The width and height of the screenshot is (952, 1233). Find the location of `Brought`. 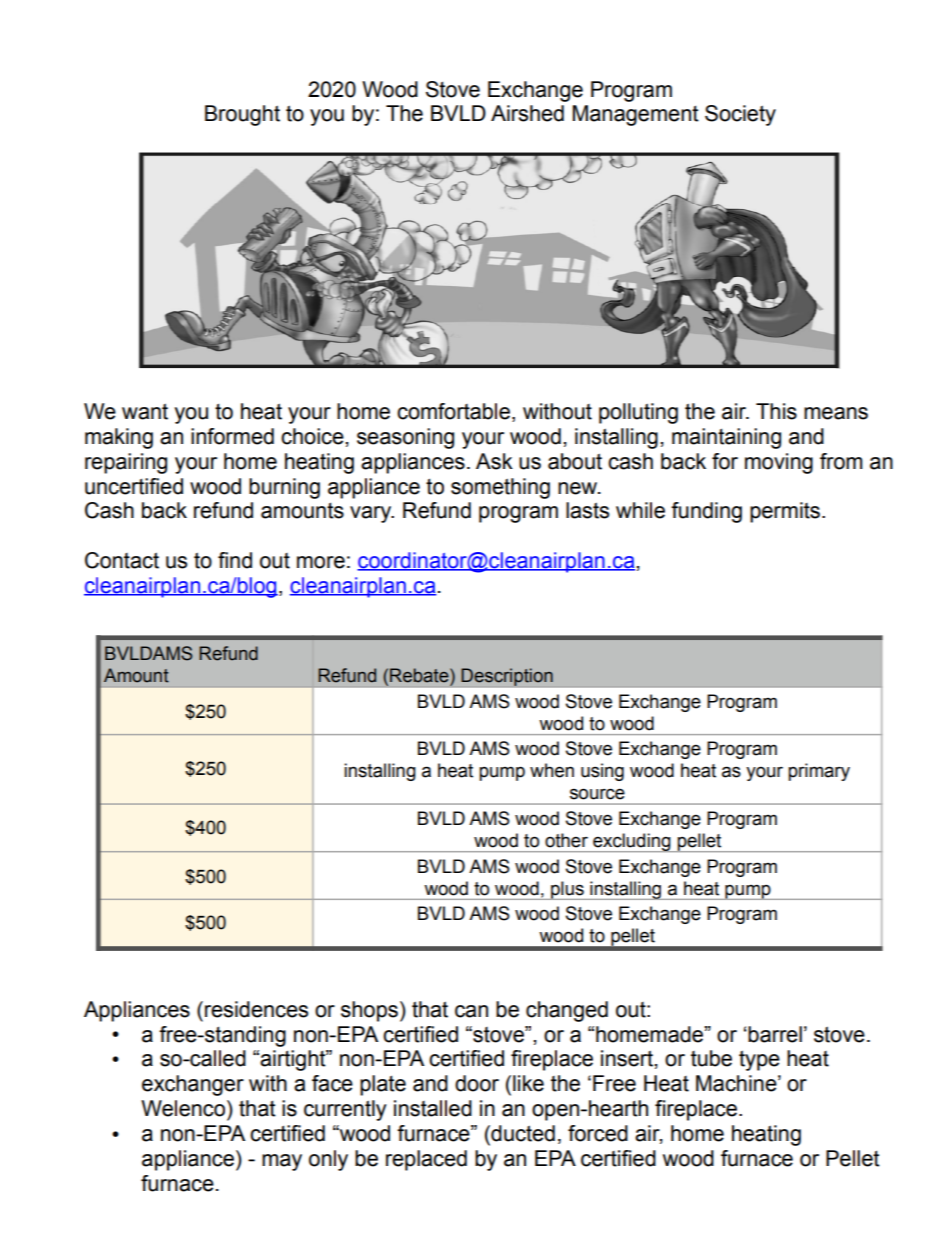

Brought is located at coordinates (242, 115).
